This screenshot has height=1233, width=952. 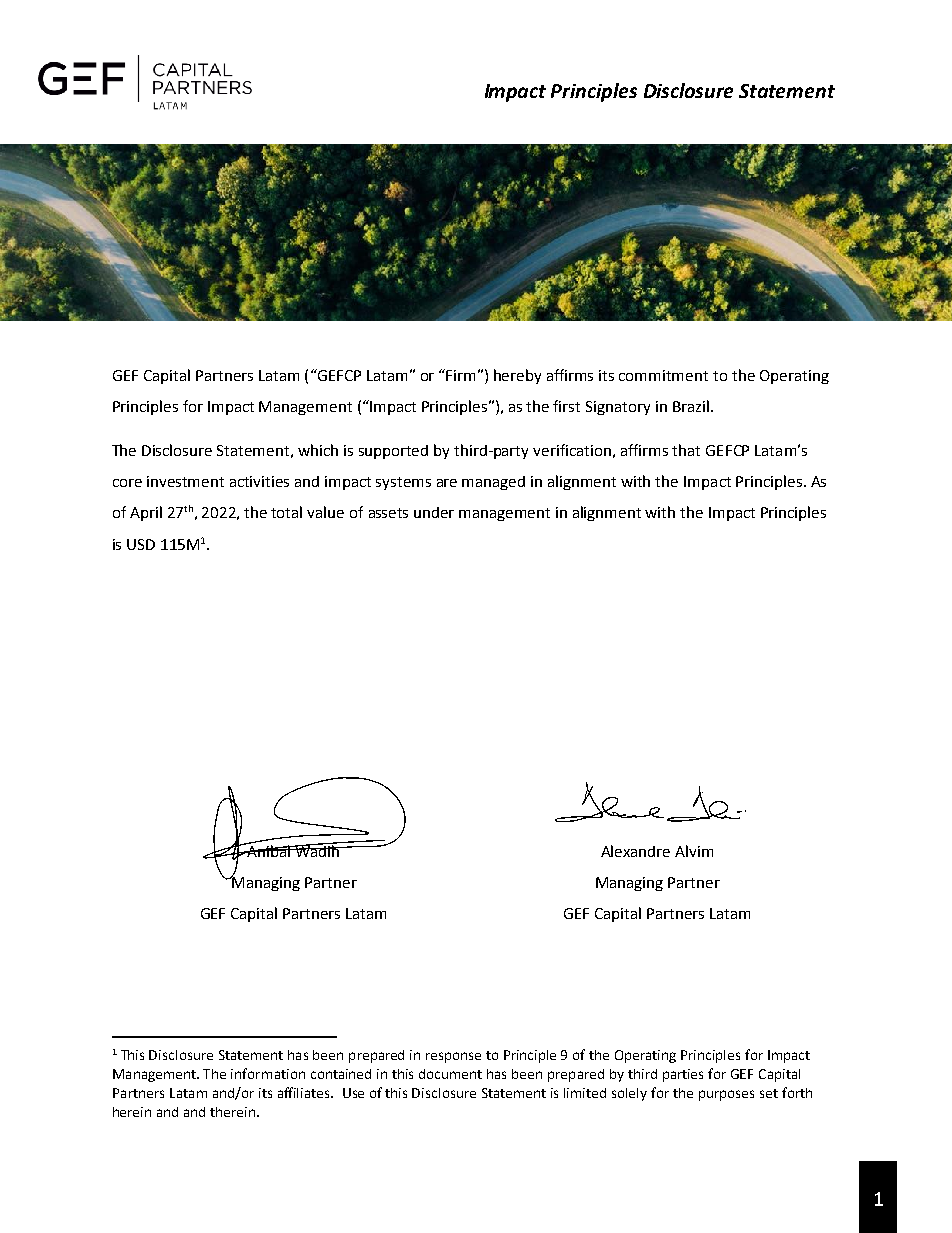 What do you see at coordinates (635, 851) in the screenshot?
I see `Alexandre` at bounding box center [635, 851].
